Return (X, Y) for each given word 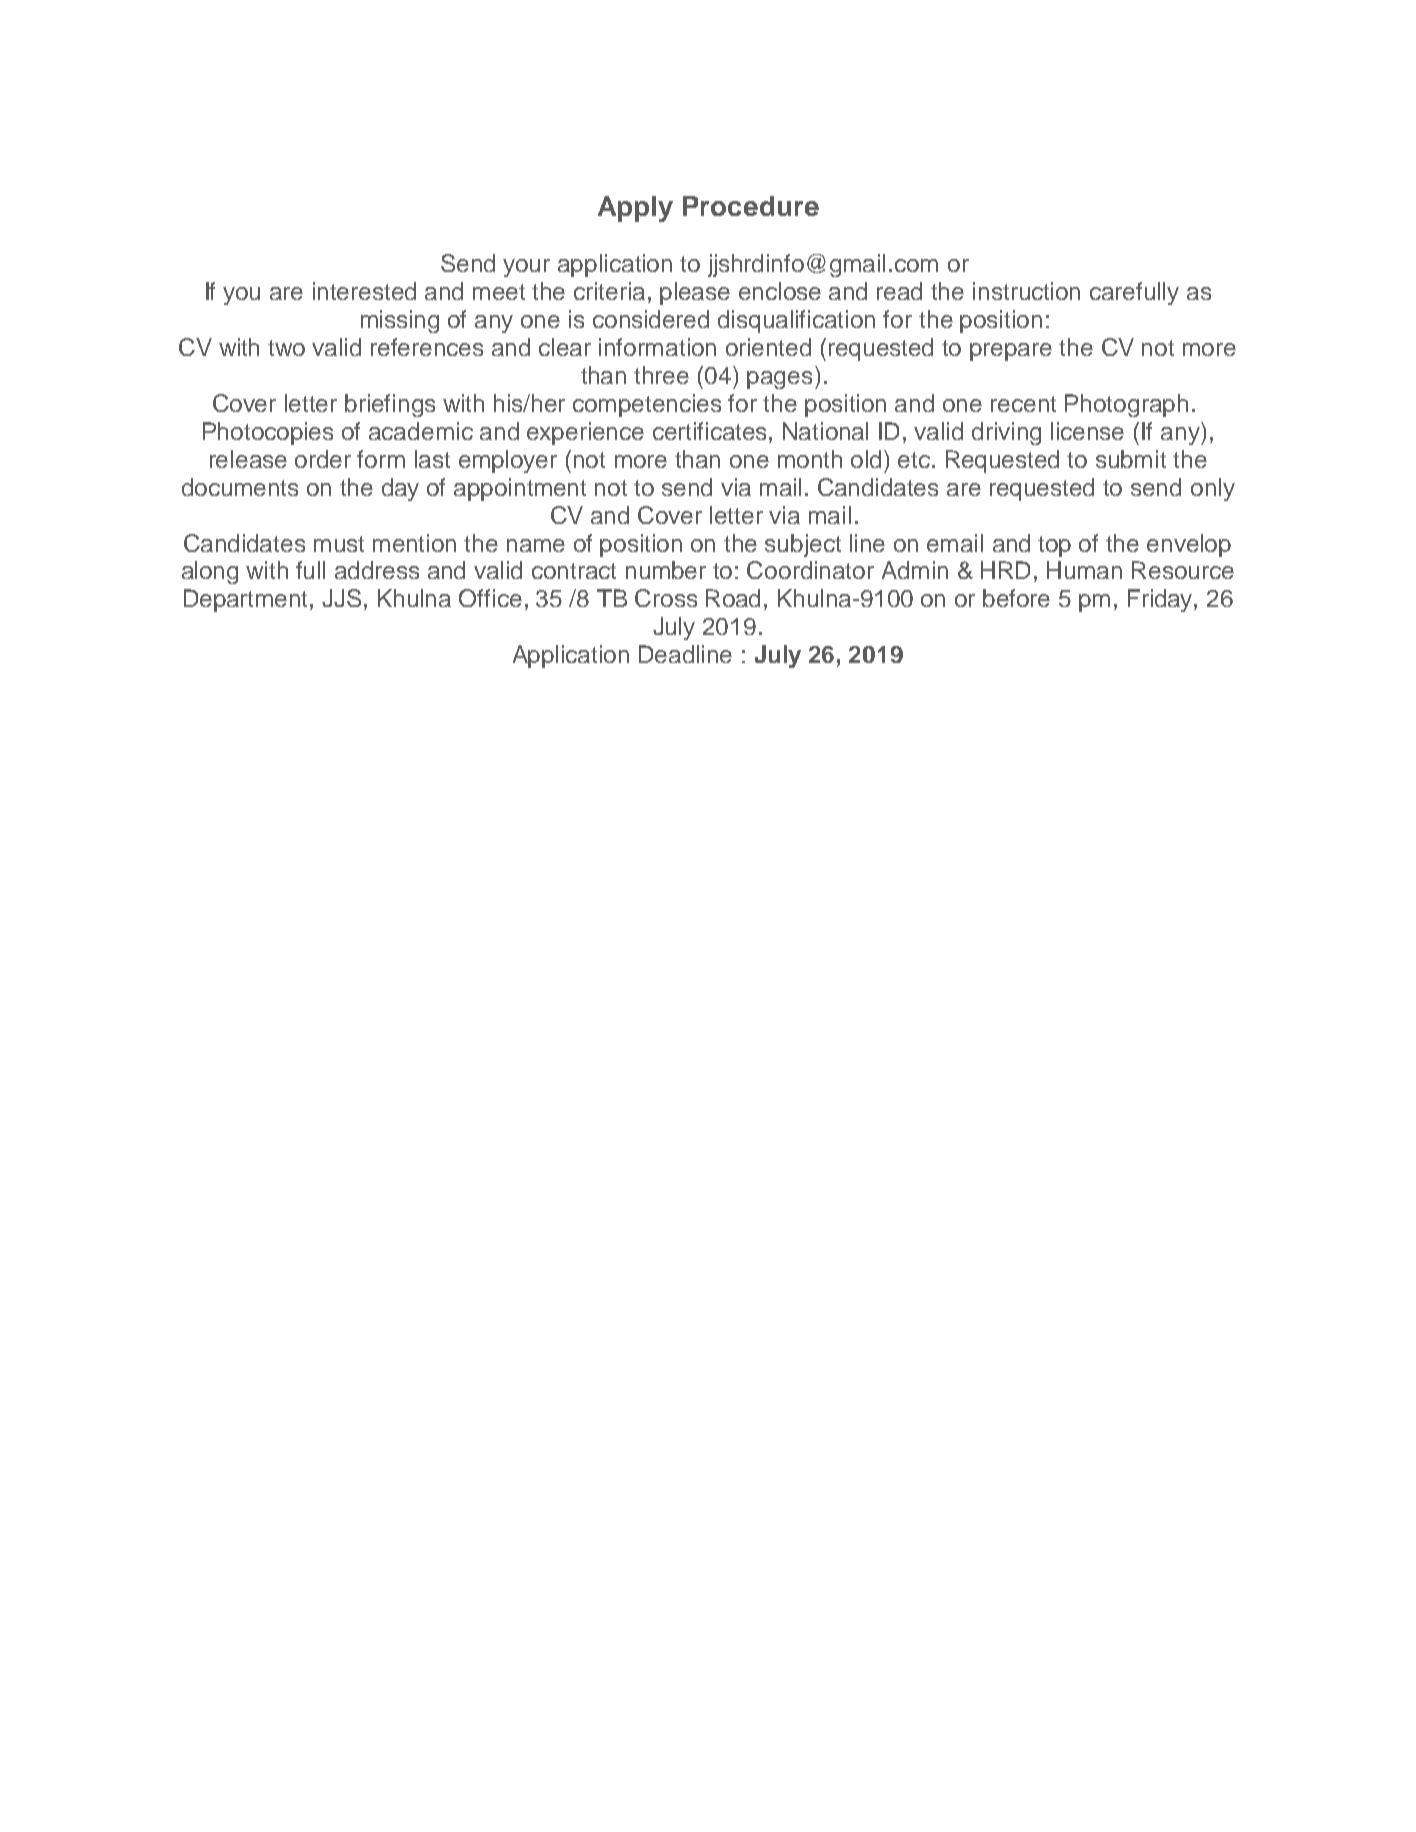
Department (247, 600)
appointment (520, 489)
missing (400, 321)
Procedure (751, 206)
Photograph (1126, 405)
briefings (390, 405)
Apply (635, 209)
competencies (647, 405)
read (899, 291)
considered (651, 319)
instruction (1026, 291)
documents (240, 487)
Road (733, 598)
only (1213, 489)
